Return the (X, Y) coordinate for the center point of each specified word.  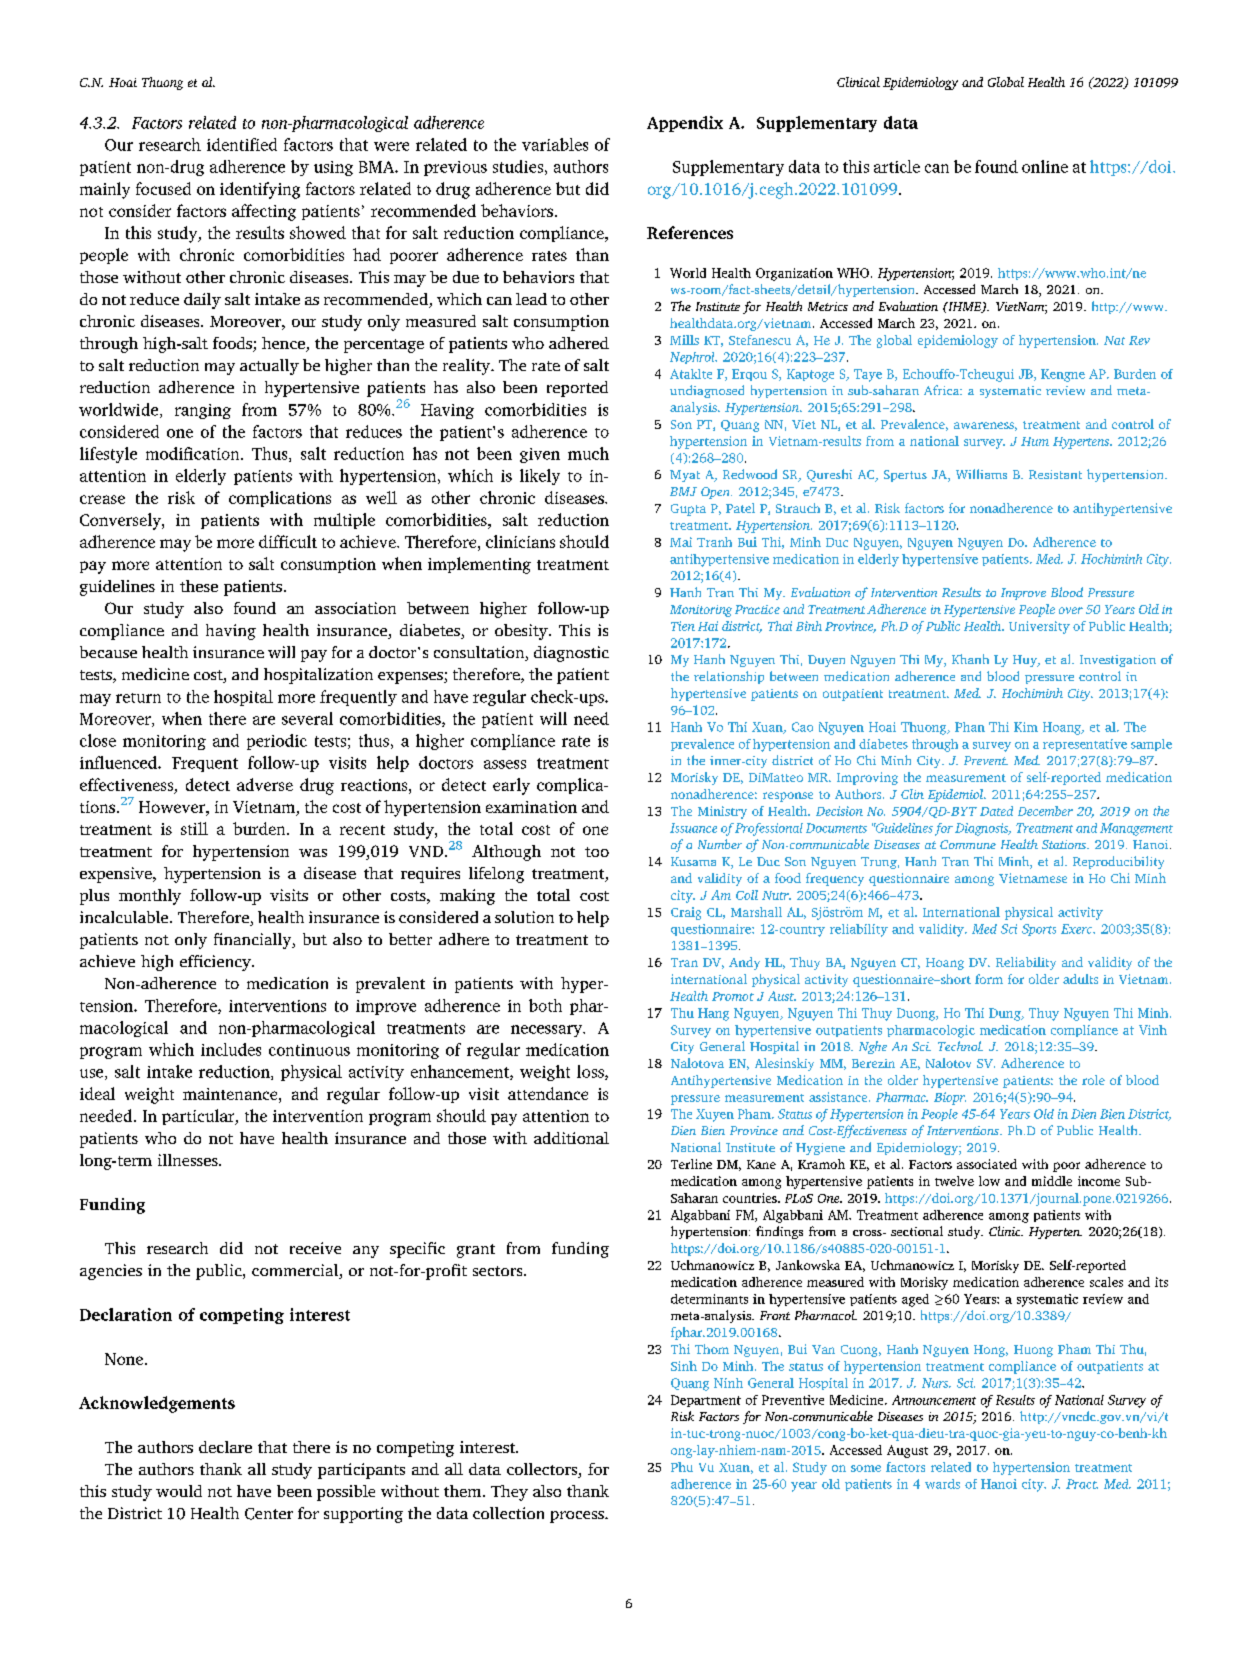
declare (225, 1447)
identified (242, 144)
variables (555, 144)
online (1045, 166)
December (1045, 811)
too (597, 852)
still (194, 828)
